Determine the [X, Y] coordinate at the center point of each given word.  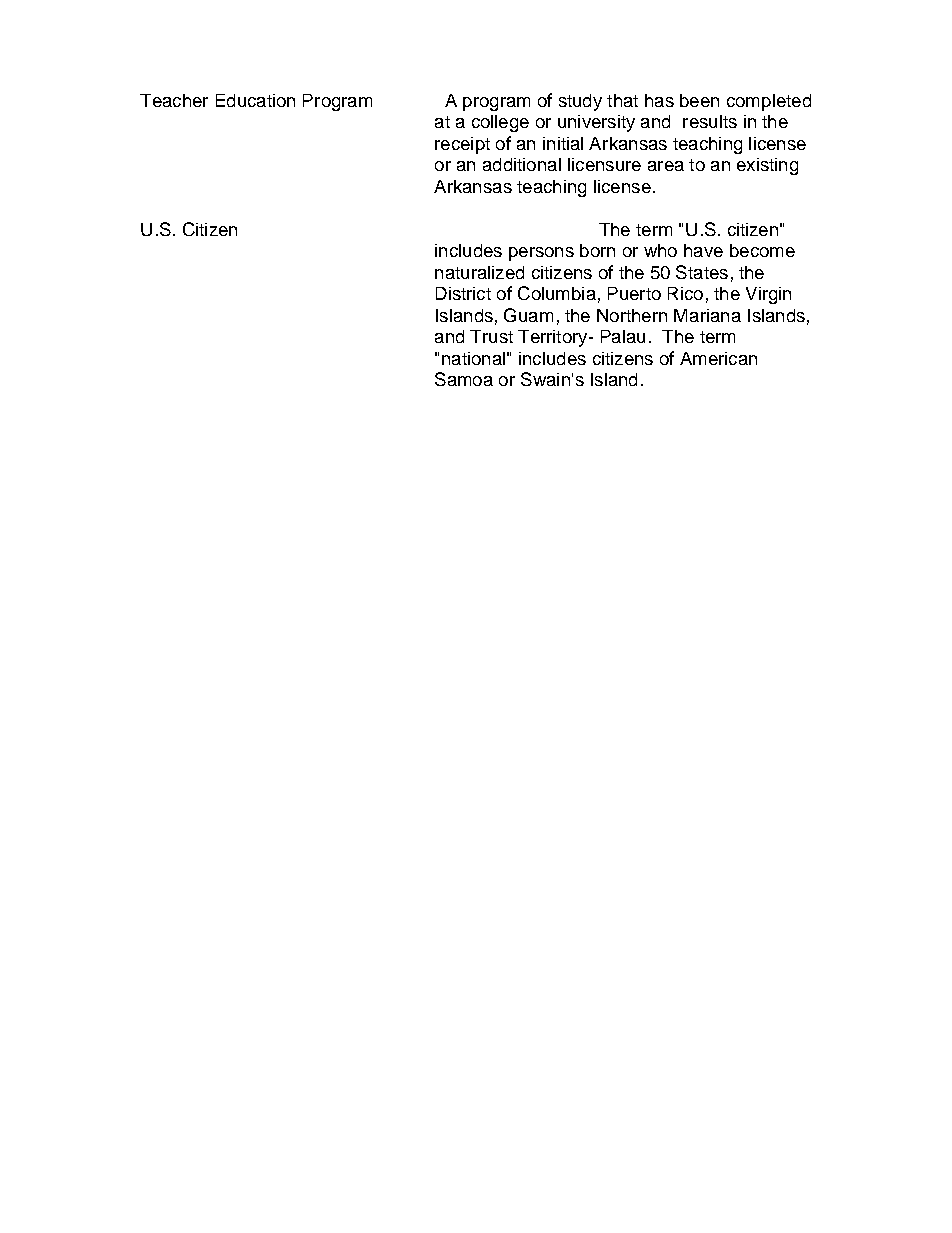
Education [255, 100]
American [718, 358]
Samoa [464, 379]
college [500, 123]
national [473, 358]
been [699, 100]
